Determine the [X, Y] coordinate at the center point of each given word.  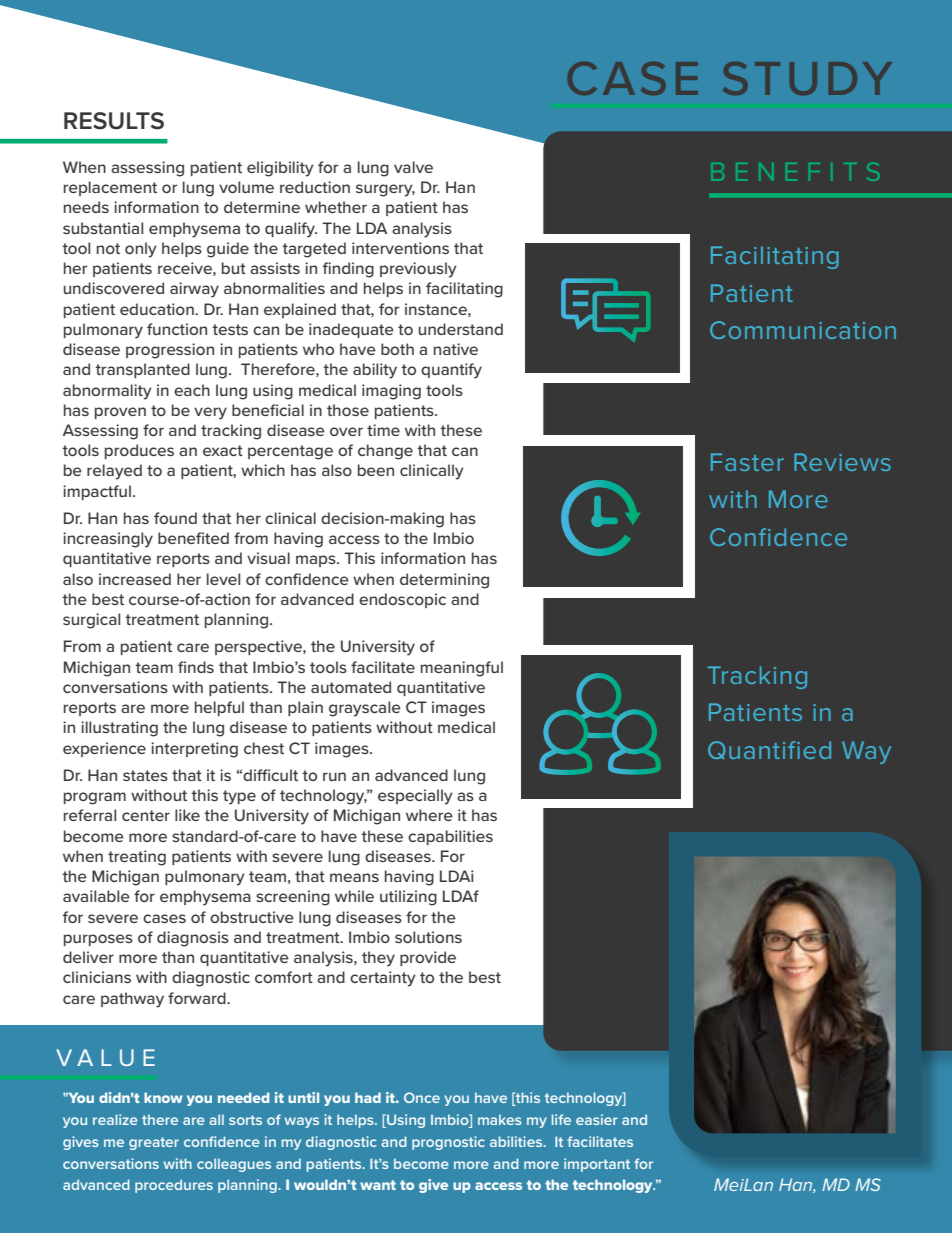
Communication [803, 330]
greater [154, 1143]
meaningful [462, 669]
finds [196, 667]
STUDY [807, 78]
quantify [451, 371]
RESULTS [114, 121]
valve [413, 167]
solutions [428, 937]
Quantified [769, 750]
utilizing [408, 898]
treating [137, 858]
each [192, 390]
